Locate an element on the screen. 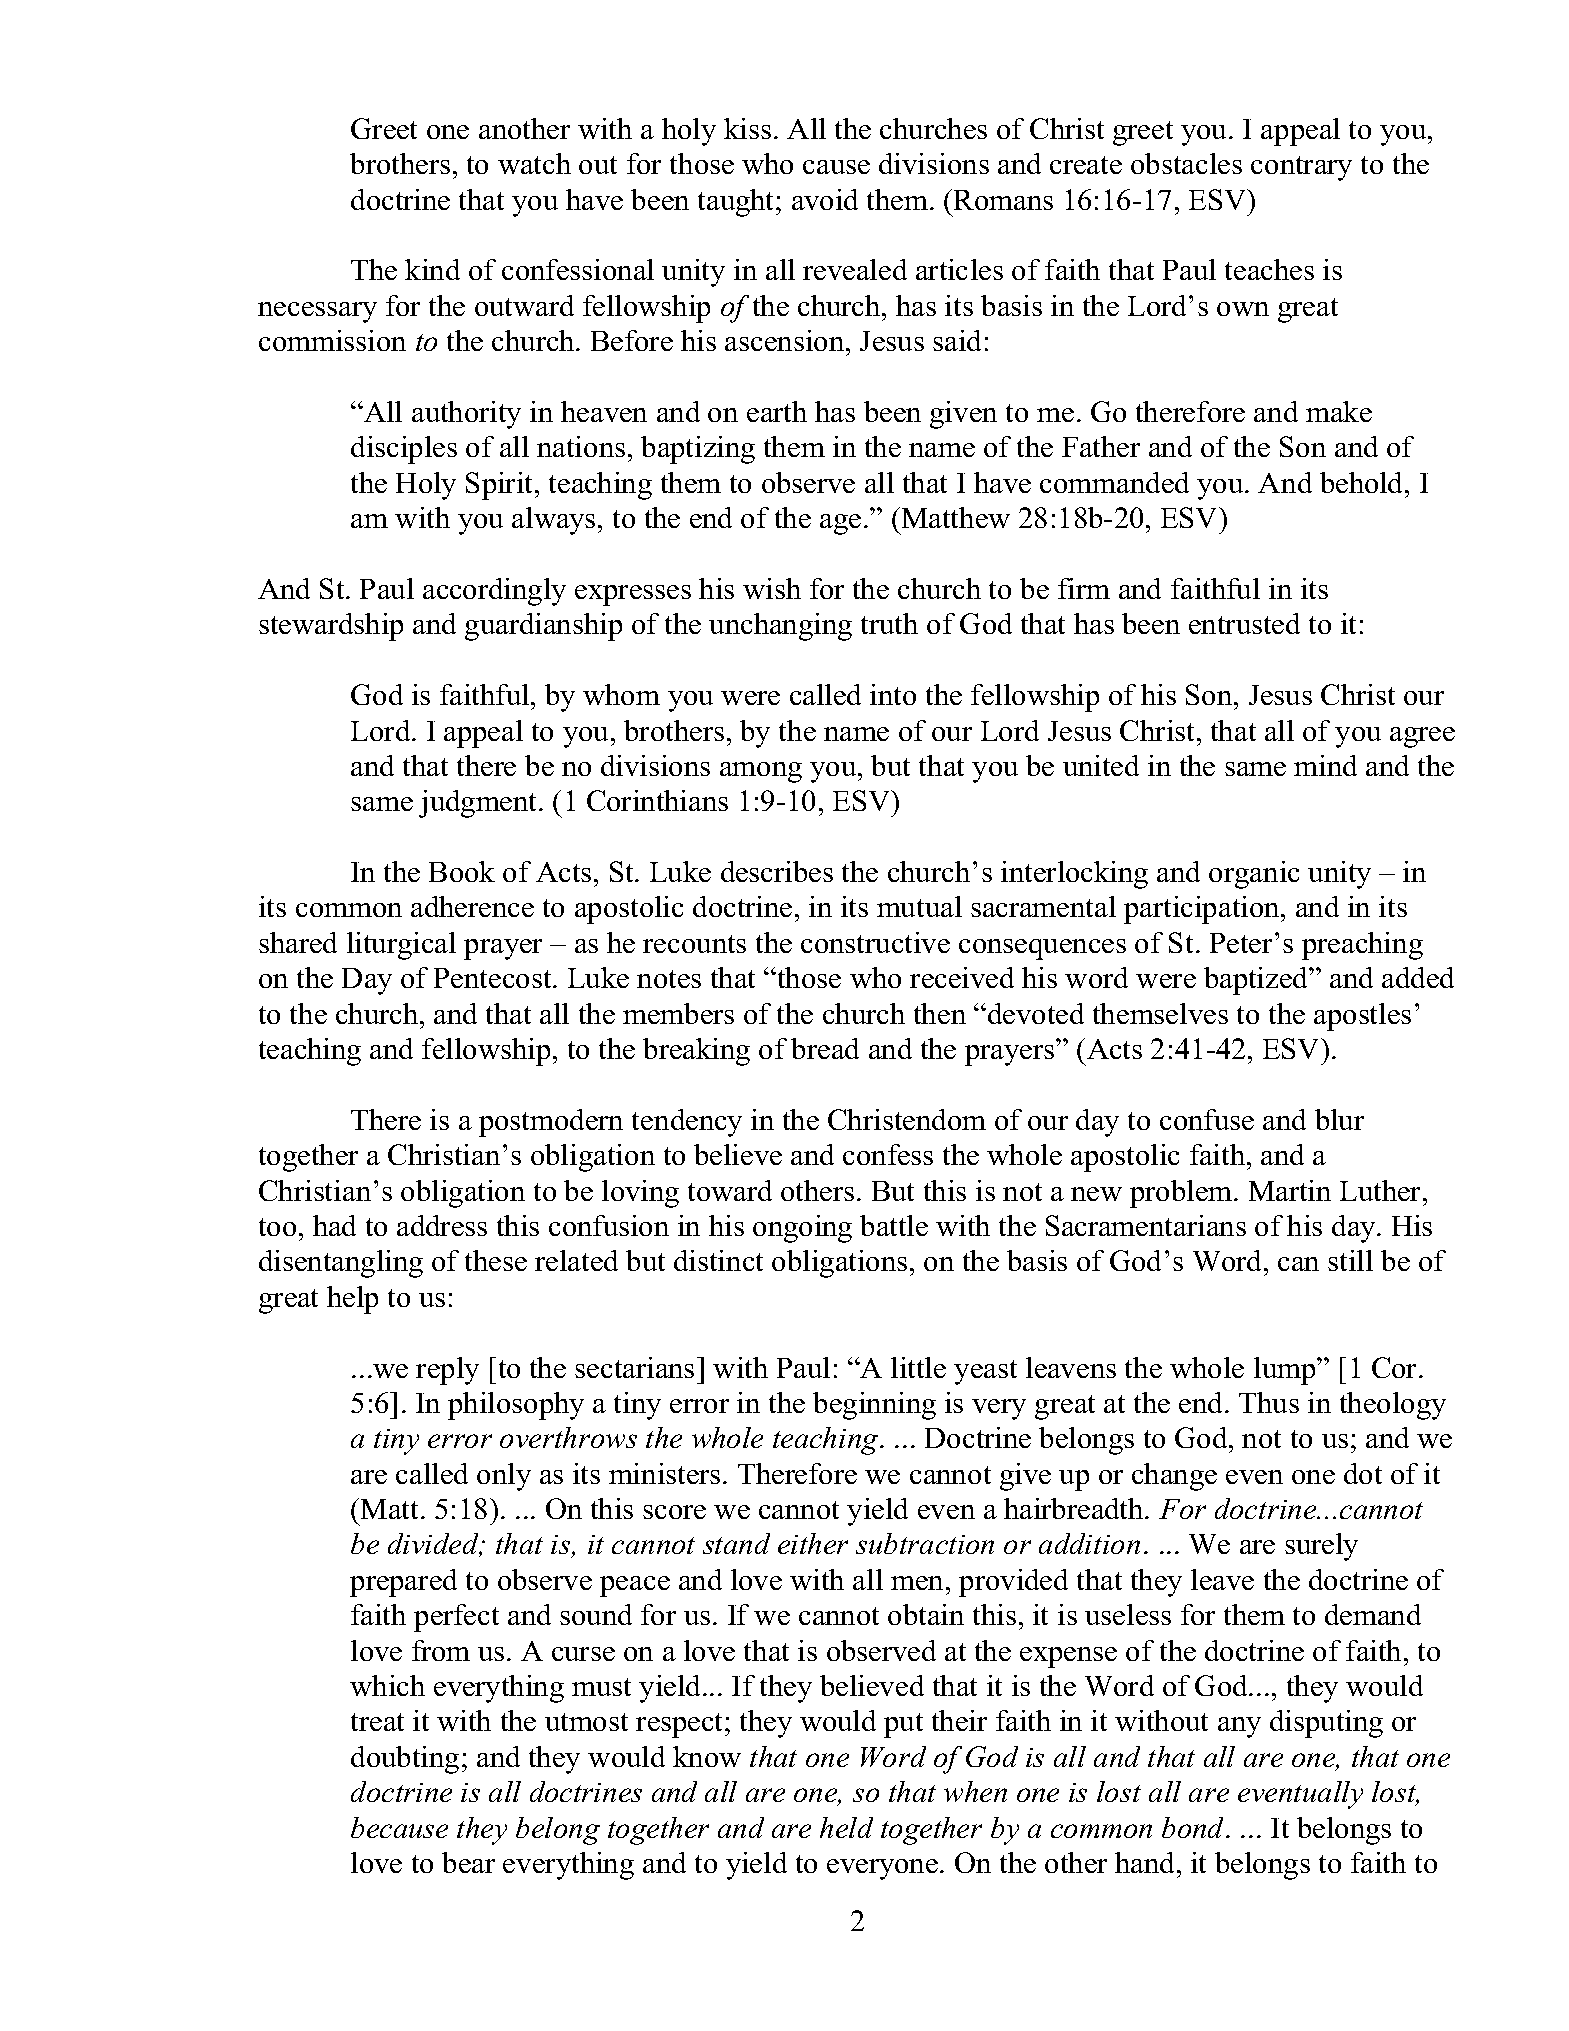  avoid is located at coordinates (825, 199).
